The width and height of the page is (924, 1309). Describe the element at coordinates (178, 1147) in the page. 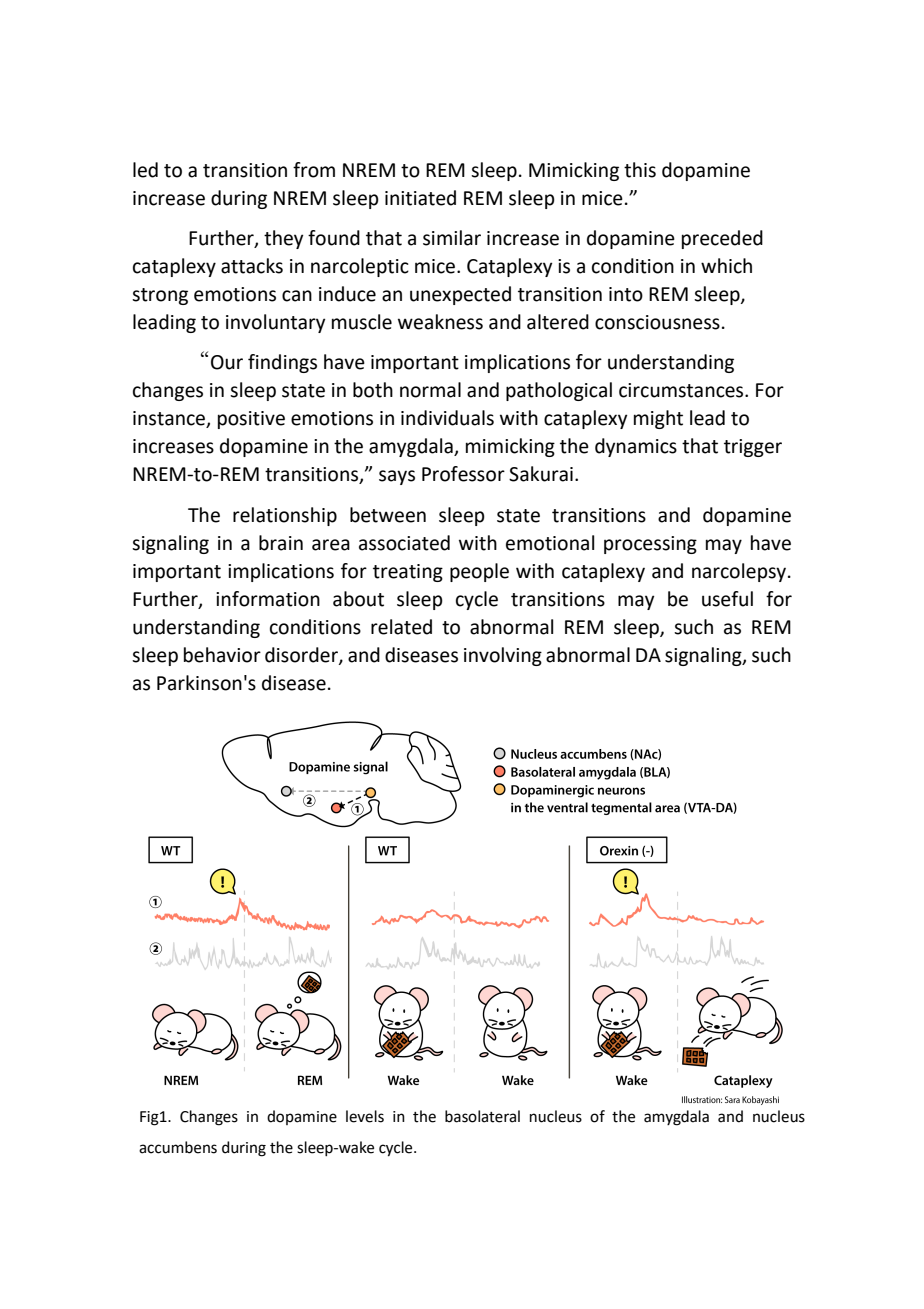

I see `accumbens` at that location.
